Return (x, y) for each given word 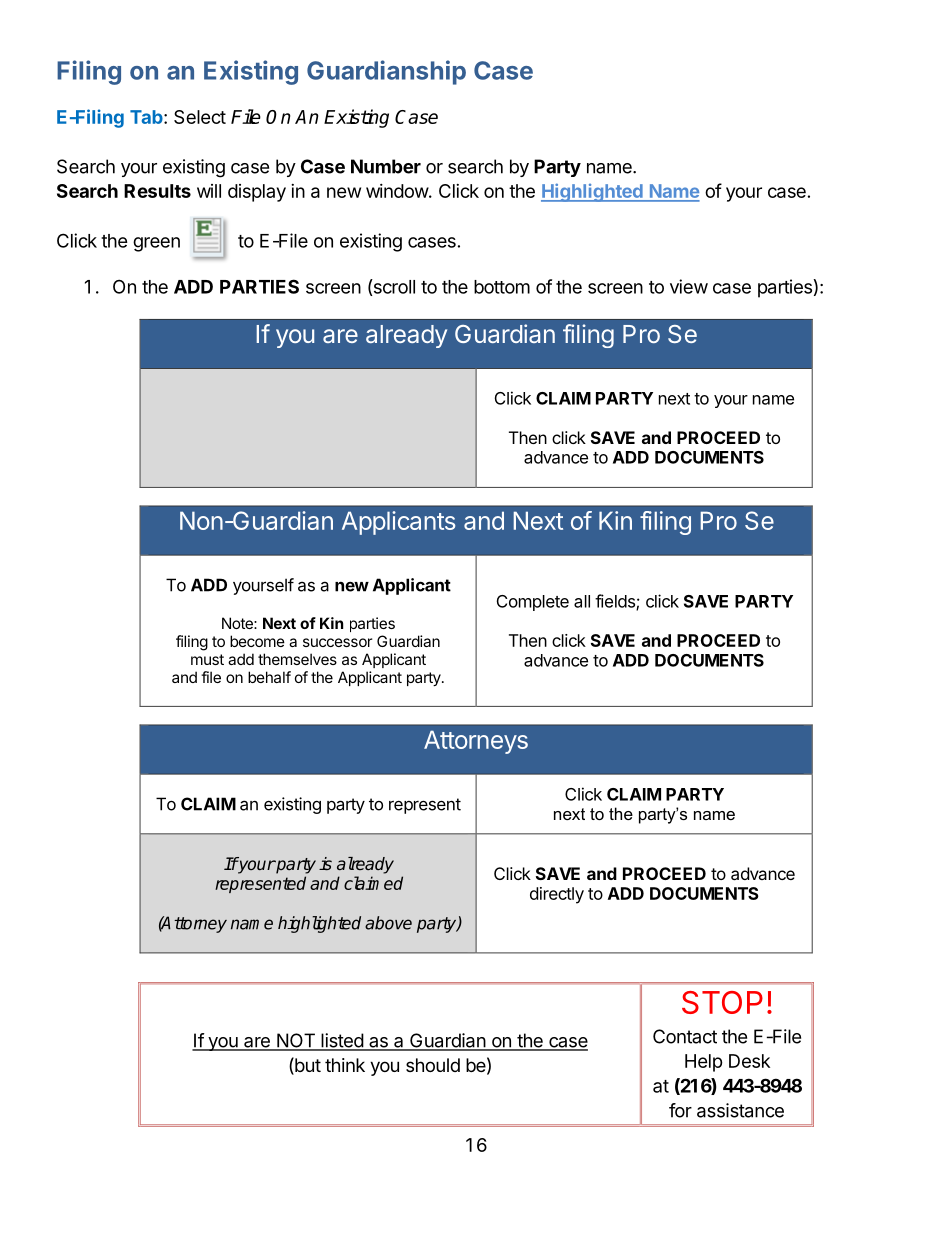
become (257, 641)
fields (616, 602)
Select (200, 117)
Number (386, 166)
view (689, 286)
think (345, 1065)
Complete (533, 603)
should (433, 1065)
